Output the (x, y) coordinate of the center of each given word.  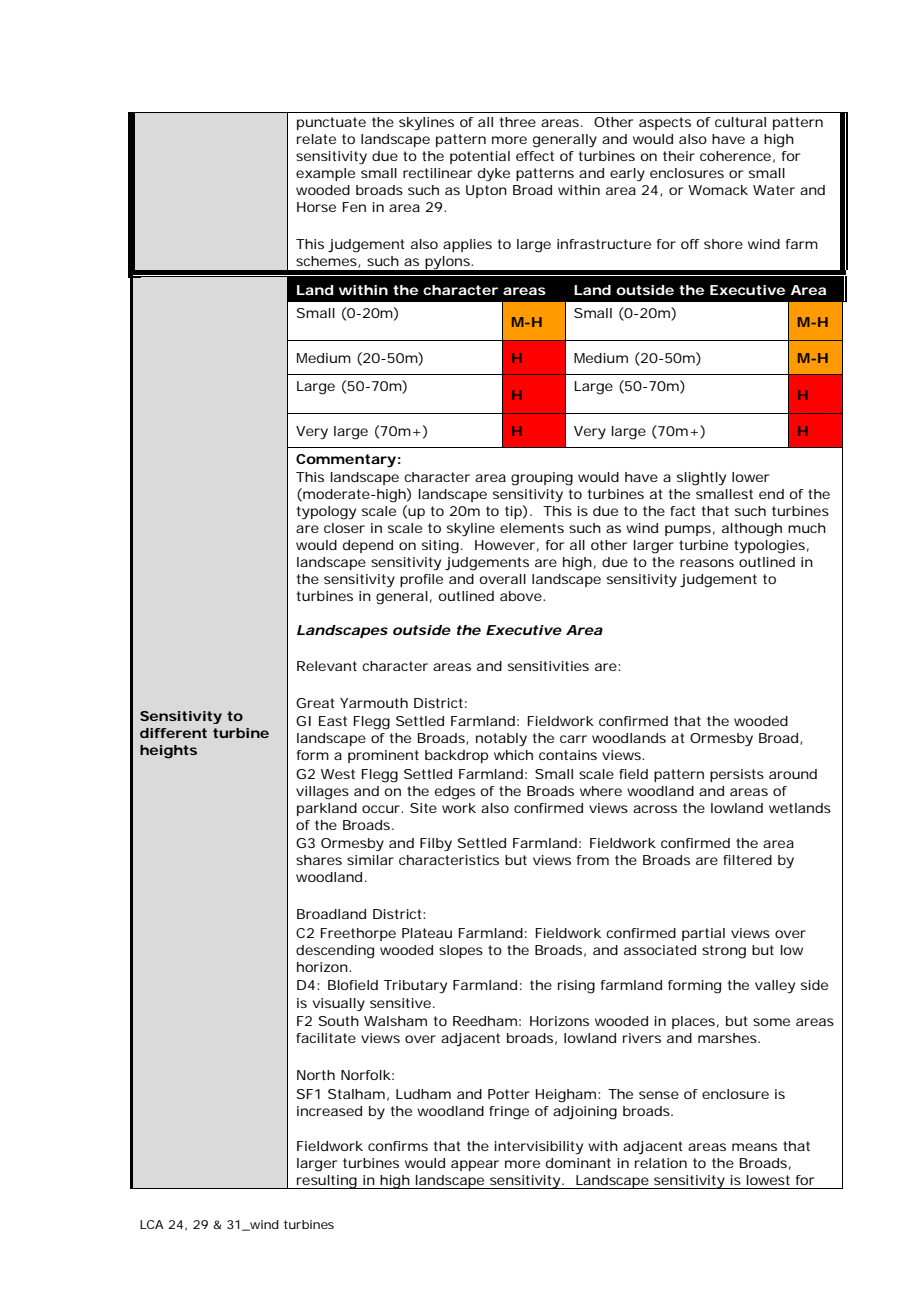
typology (326, 513)
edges (455, 793)
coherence (735, 156)
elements (532, 528)
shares (319, 860)
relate (316, 139)
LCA (152, 1224)
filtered (747, 860)
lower (750, 477)
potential (480, 157)
